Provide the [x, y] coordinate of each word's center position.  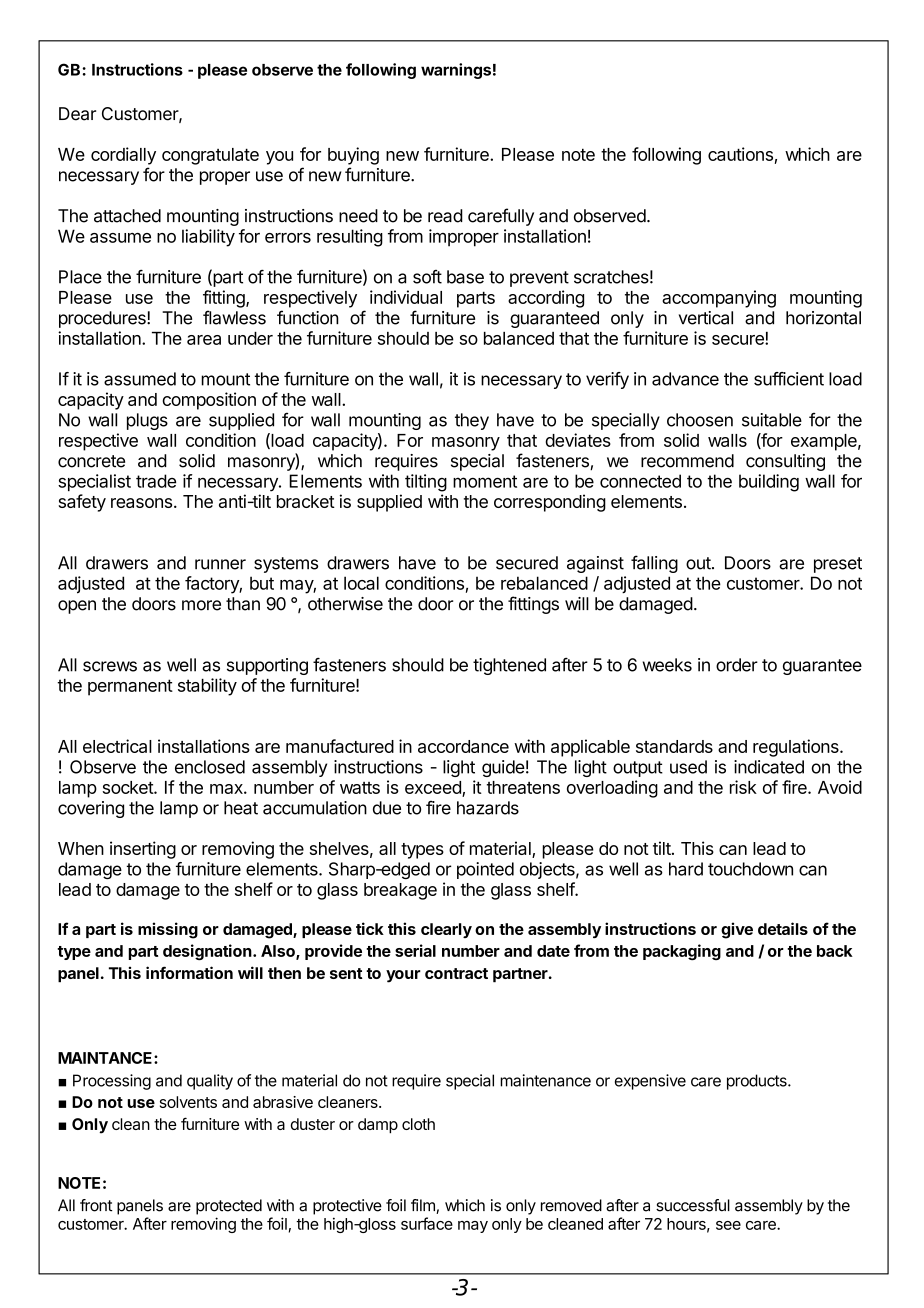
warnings [456, 71]
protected [229, 1207]
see [728, 1225]
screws [110, 666]
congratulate [210, 156]
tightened [509, 666]
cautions [740, 154]
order [737, 665]
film [424, 1206]
